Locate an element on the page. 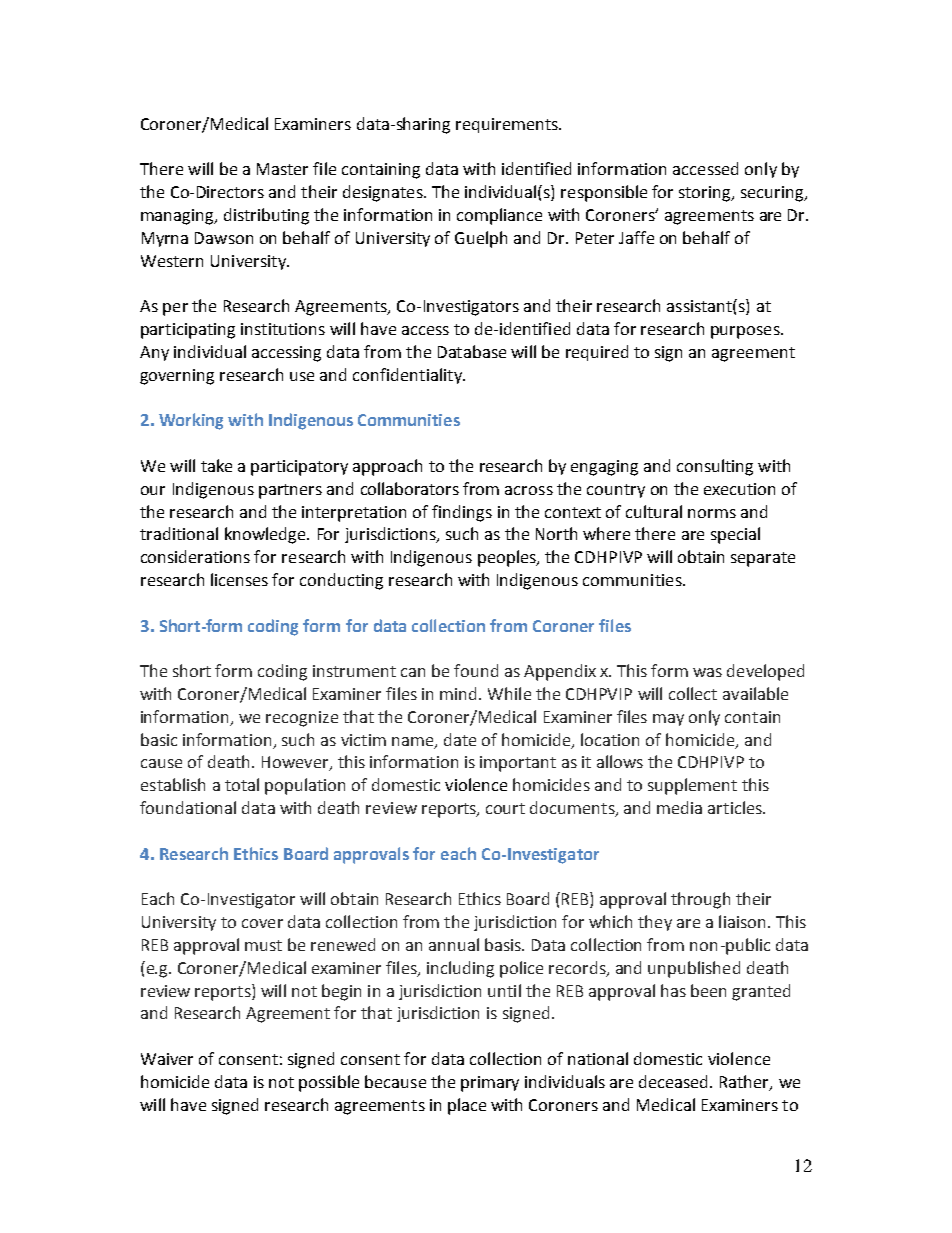 The width and height of the image is (952, 1233). deceased is located at coordinates (675, 1081).
